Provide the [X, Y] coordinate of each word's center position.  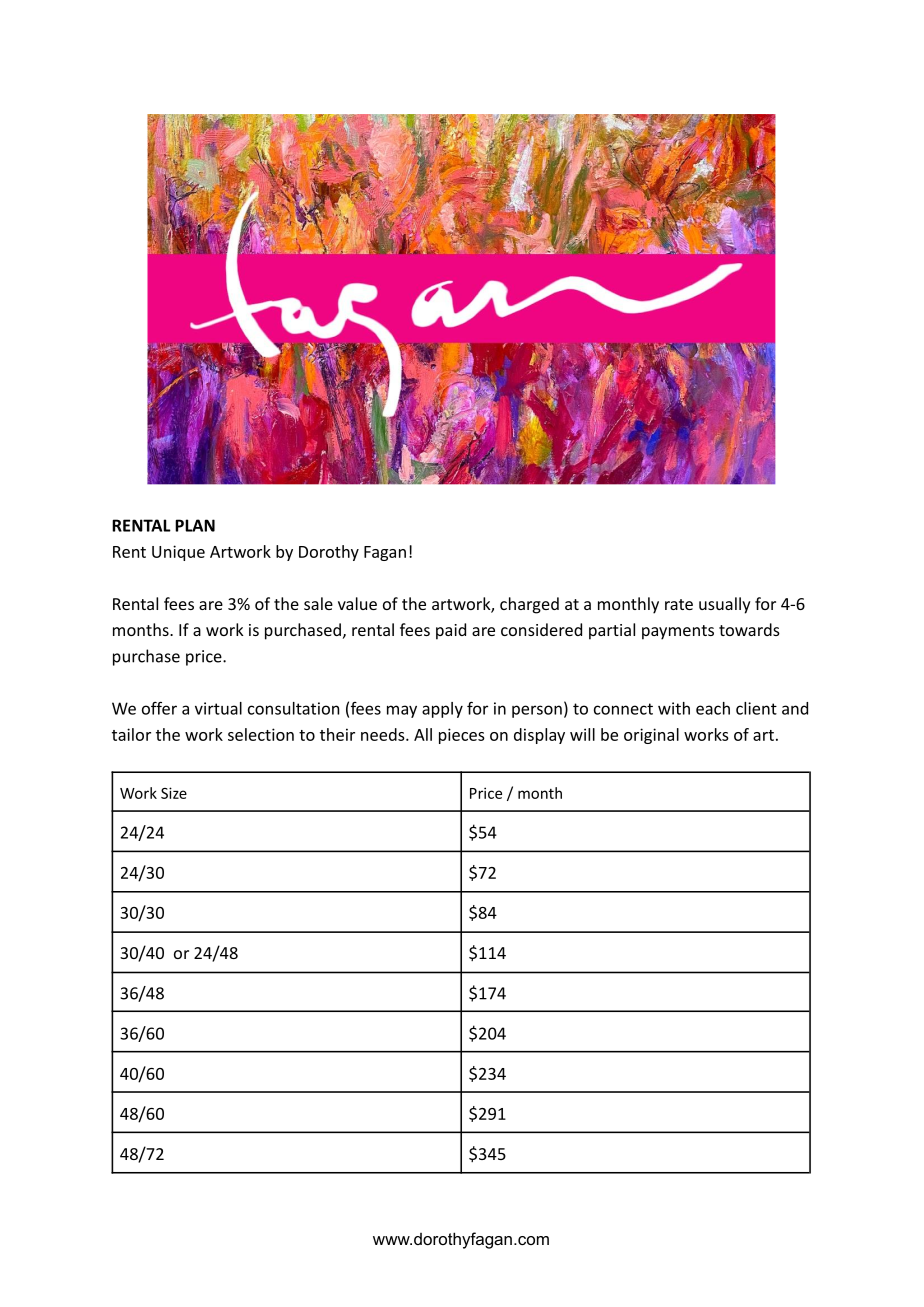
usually [725, 605]
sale [318, 603]
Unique [178, 553]
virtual [218, 708]
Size [174, 793]
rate [679, 604]
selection [261, 734]
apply [442, 710]
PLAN [195, 525]
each [713, 708]
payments [678, 632]
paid [451, 631]
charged [529, 605]
